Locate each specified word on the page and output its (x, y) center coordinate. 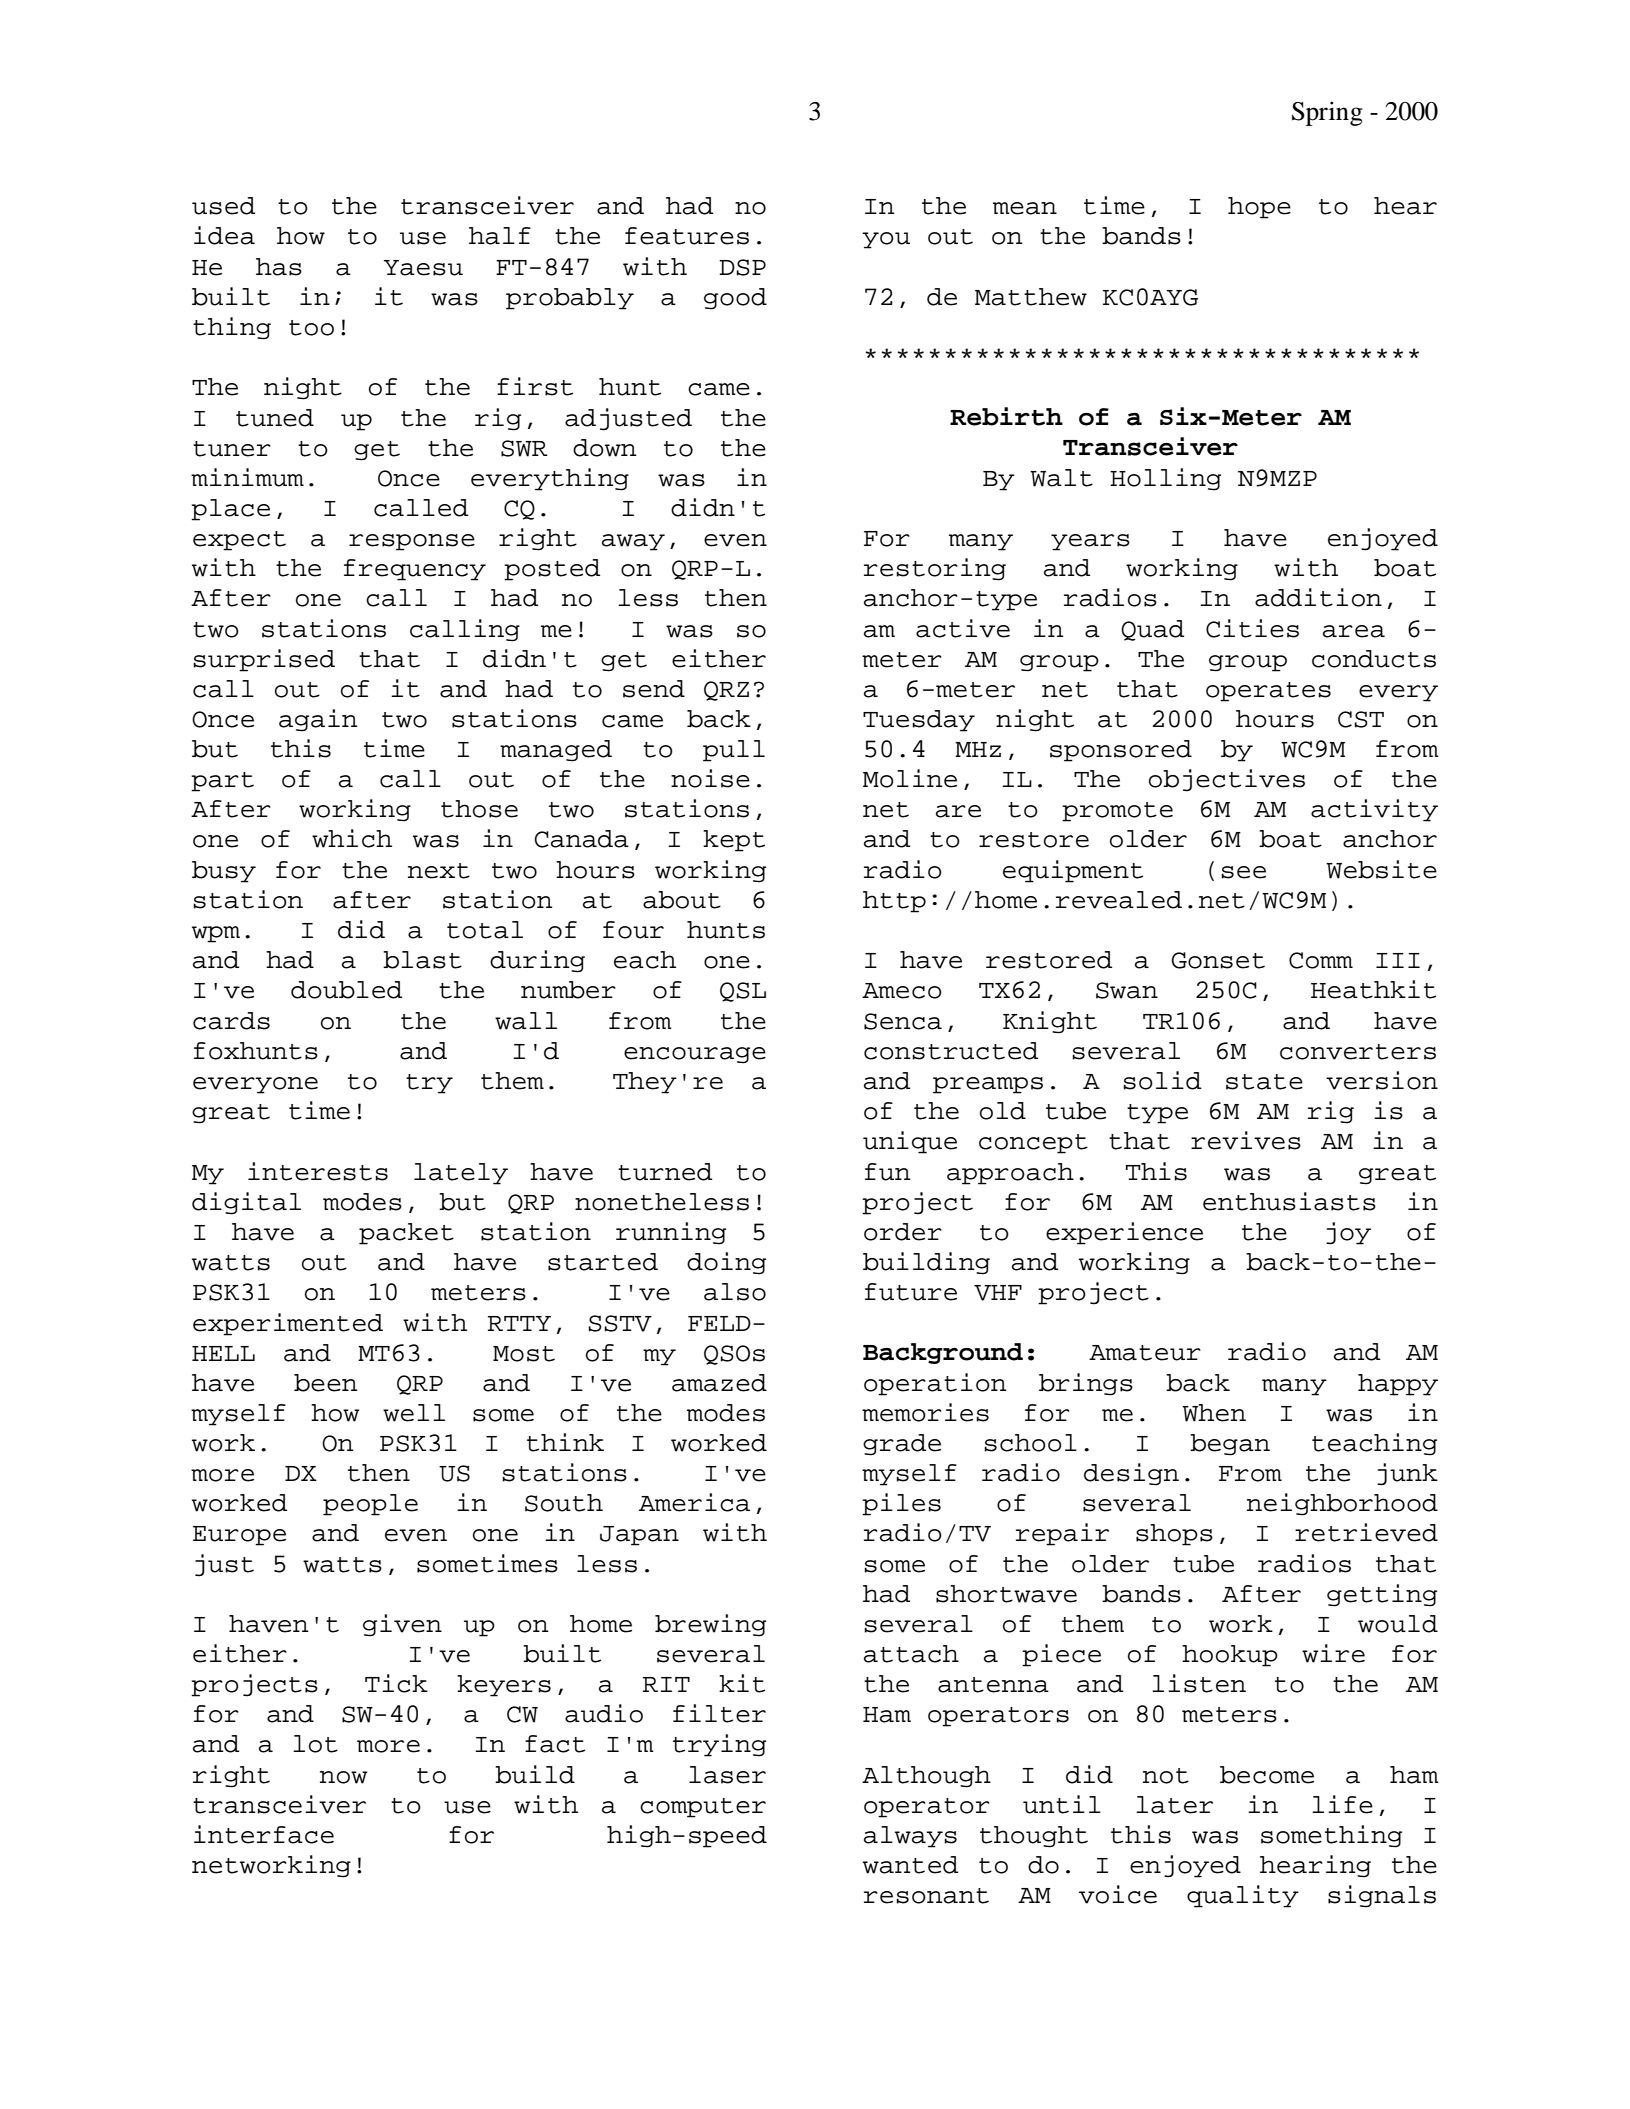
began (1230, 1445)
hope (1259, 208)
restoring (935, 569)
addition (1318, 597)
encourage (695, 1055)
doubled (346, 990)
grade (902, 1445)
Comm (1321, 960)
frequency (415, 570)
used (223, 206)
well (414, 1413)
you (886, 240)
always (910, 1837)
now (343, 1777)
